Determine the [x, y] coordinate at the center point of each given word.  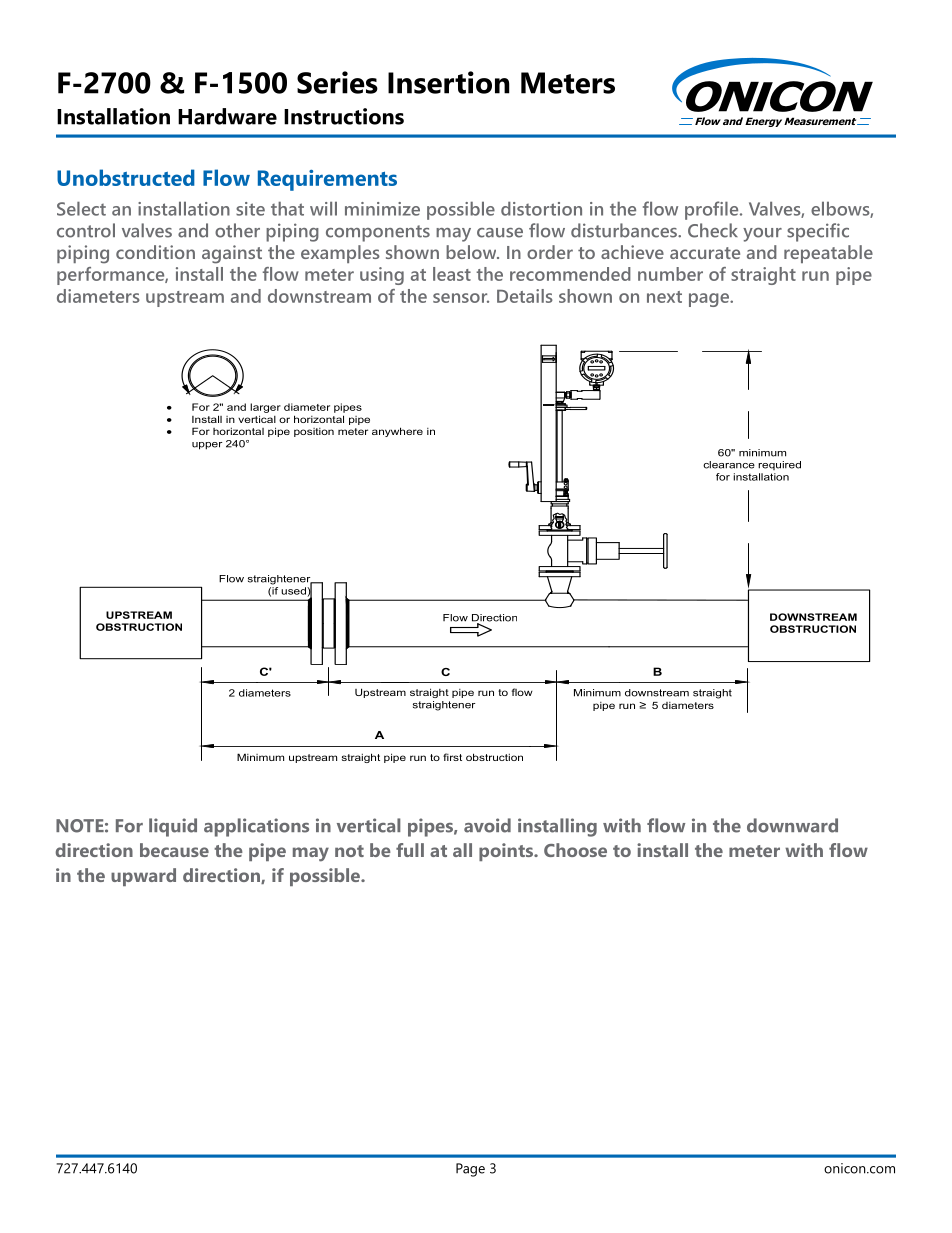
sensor [461, 298]
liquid [173, 827]
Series [337, 82]
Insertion [449, 82]
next [664, 297]
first [452, 757]
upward [143, 877]
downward [792, 825]
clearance [729, 465]
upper [207, 446]
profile [713, 210]
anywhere [397, 432]
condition [155, 252]
